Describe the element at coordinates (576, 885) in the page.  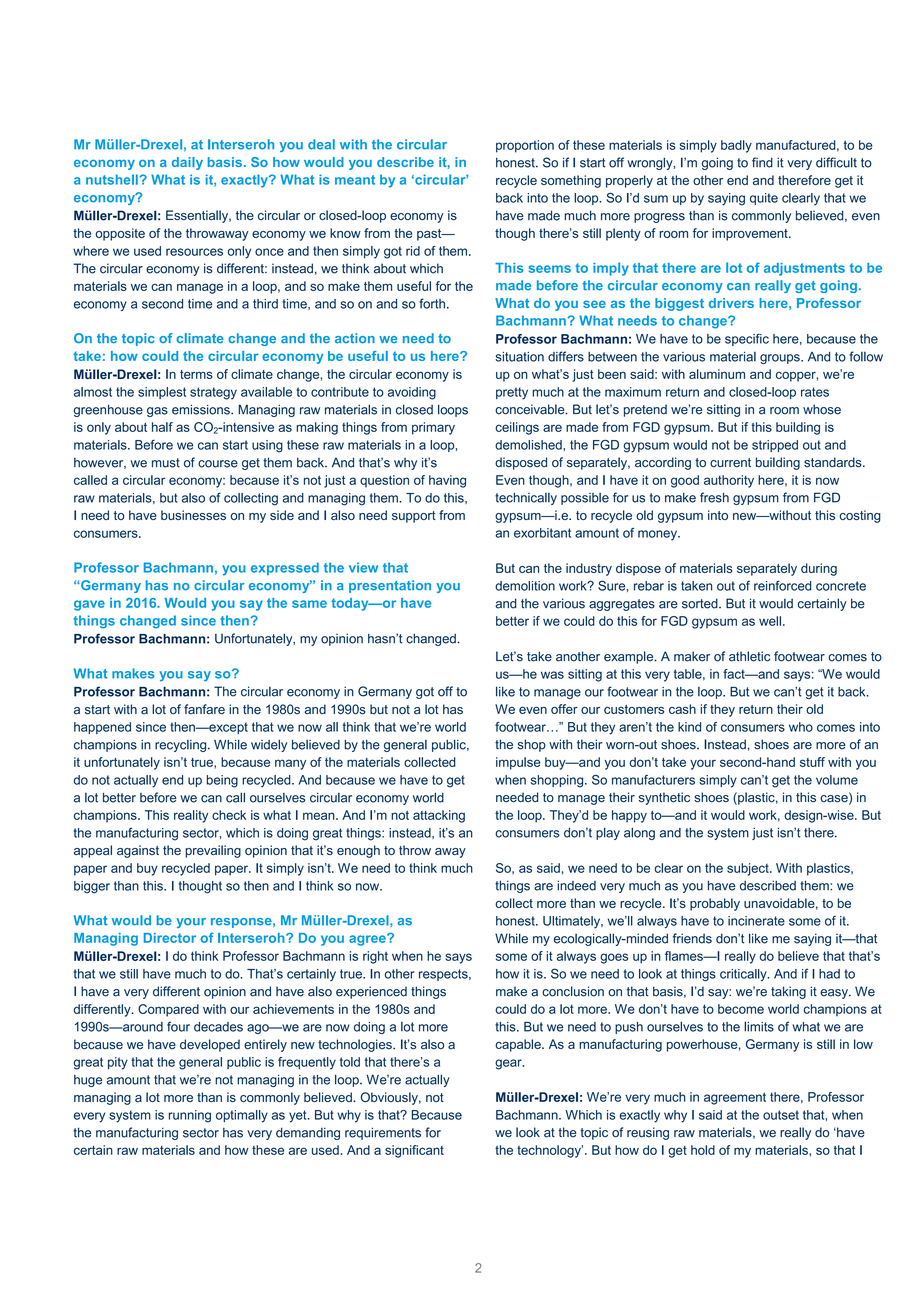
I see `indeed` at that location.
